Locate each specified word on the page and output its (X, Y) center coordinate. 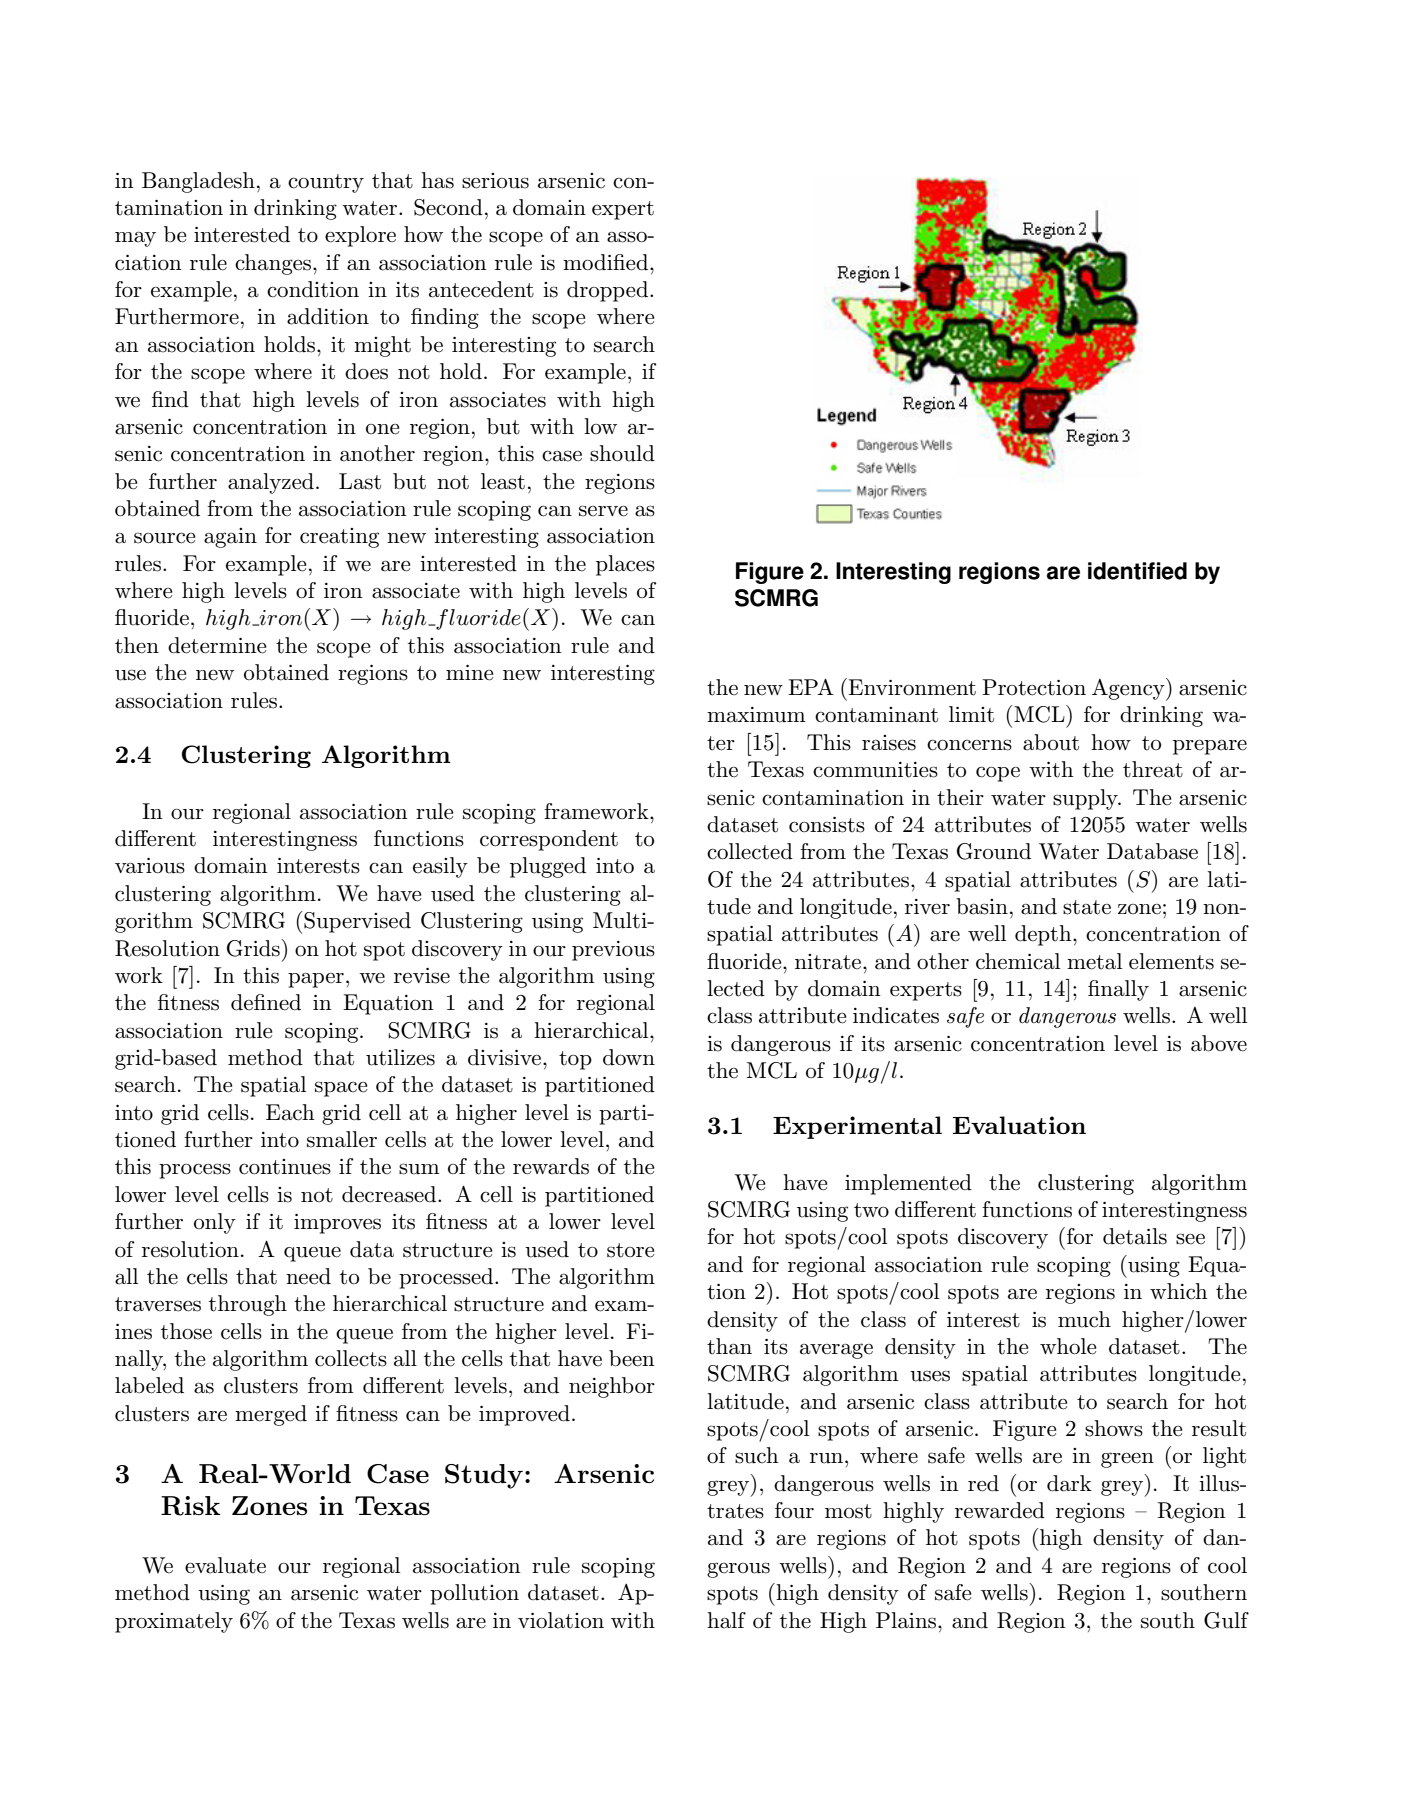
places (625, 565)
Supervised (357, 922)
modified (607, 262)
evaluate (225, 1565)
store (631, 1250)
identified (1137, 571)
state (1087, 907)
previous (613, 951)
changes (274, 264)
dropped (609, 291)
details (1135, 1236)
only (215, 1223)
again (230, 538)
